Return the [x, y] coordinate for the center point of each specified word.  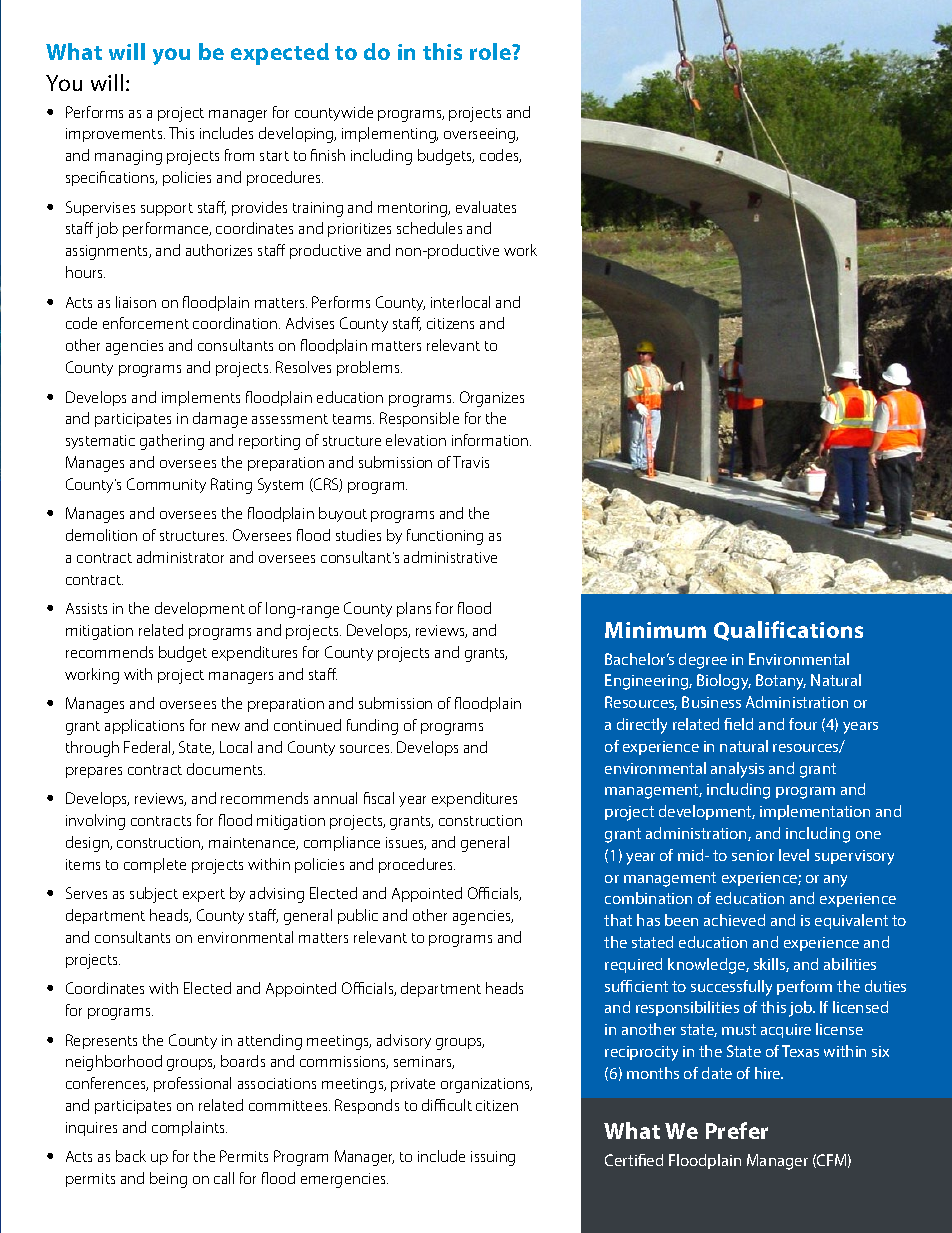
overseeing [481, 135]
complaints [189, 1128]
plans [414, 609]
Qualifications [788, 631]
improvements [115, 135]
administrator [180, 557]
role [491, 51]
